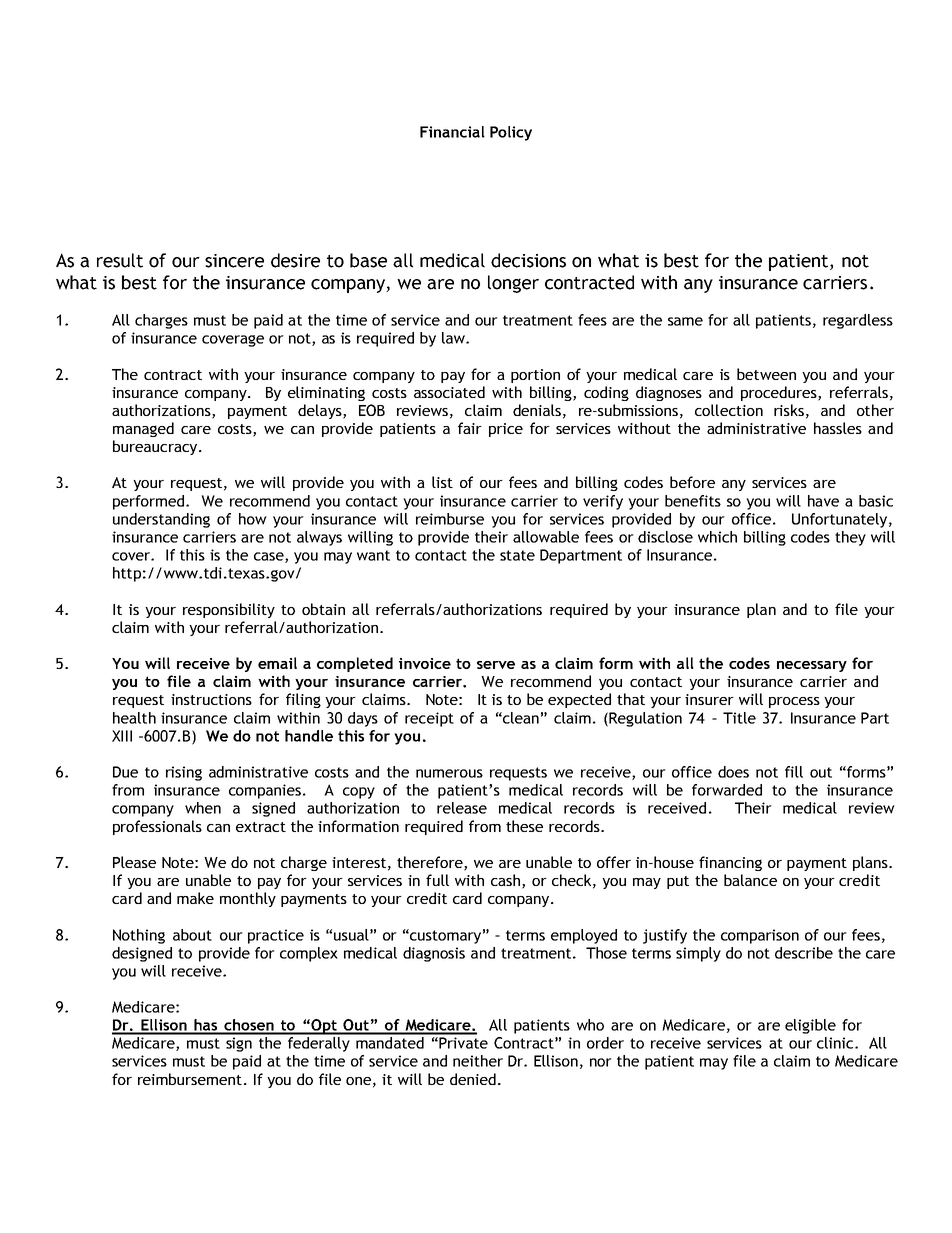 The width and height of the screenshot is (952, 1233). I want to click on Policy, so click(511, 133).
